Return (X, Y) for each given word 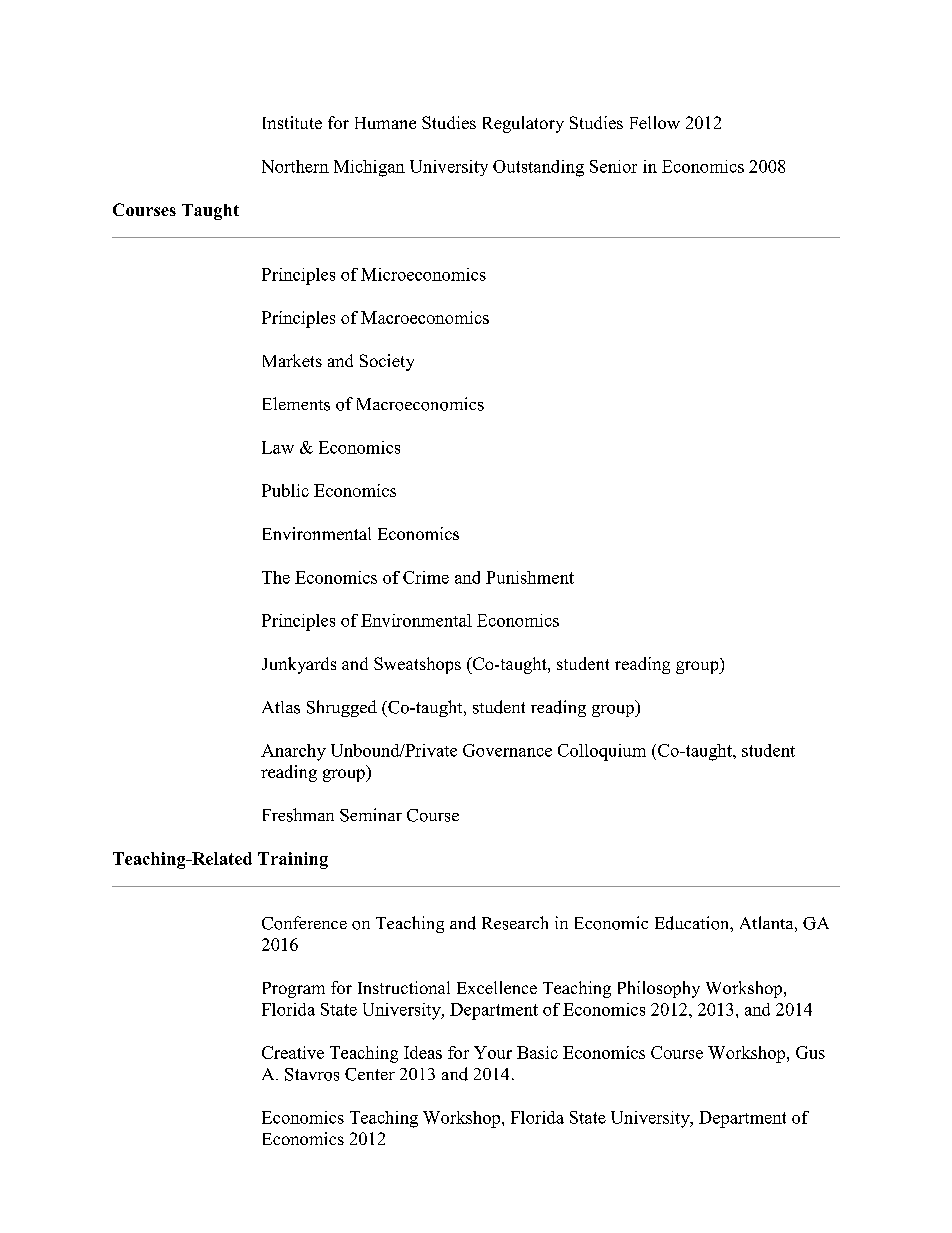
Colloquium (602, 752)
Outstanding (538, 168)
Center (370, 1074)
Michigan (369, 168)
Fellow (655, 122)
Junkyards (299, 665)
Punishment (530, 577)
